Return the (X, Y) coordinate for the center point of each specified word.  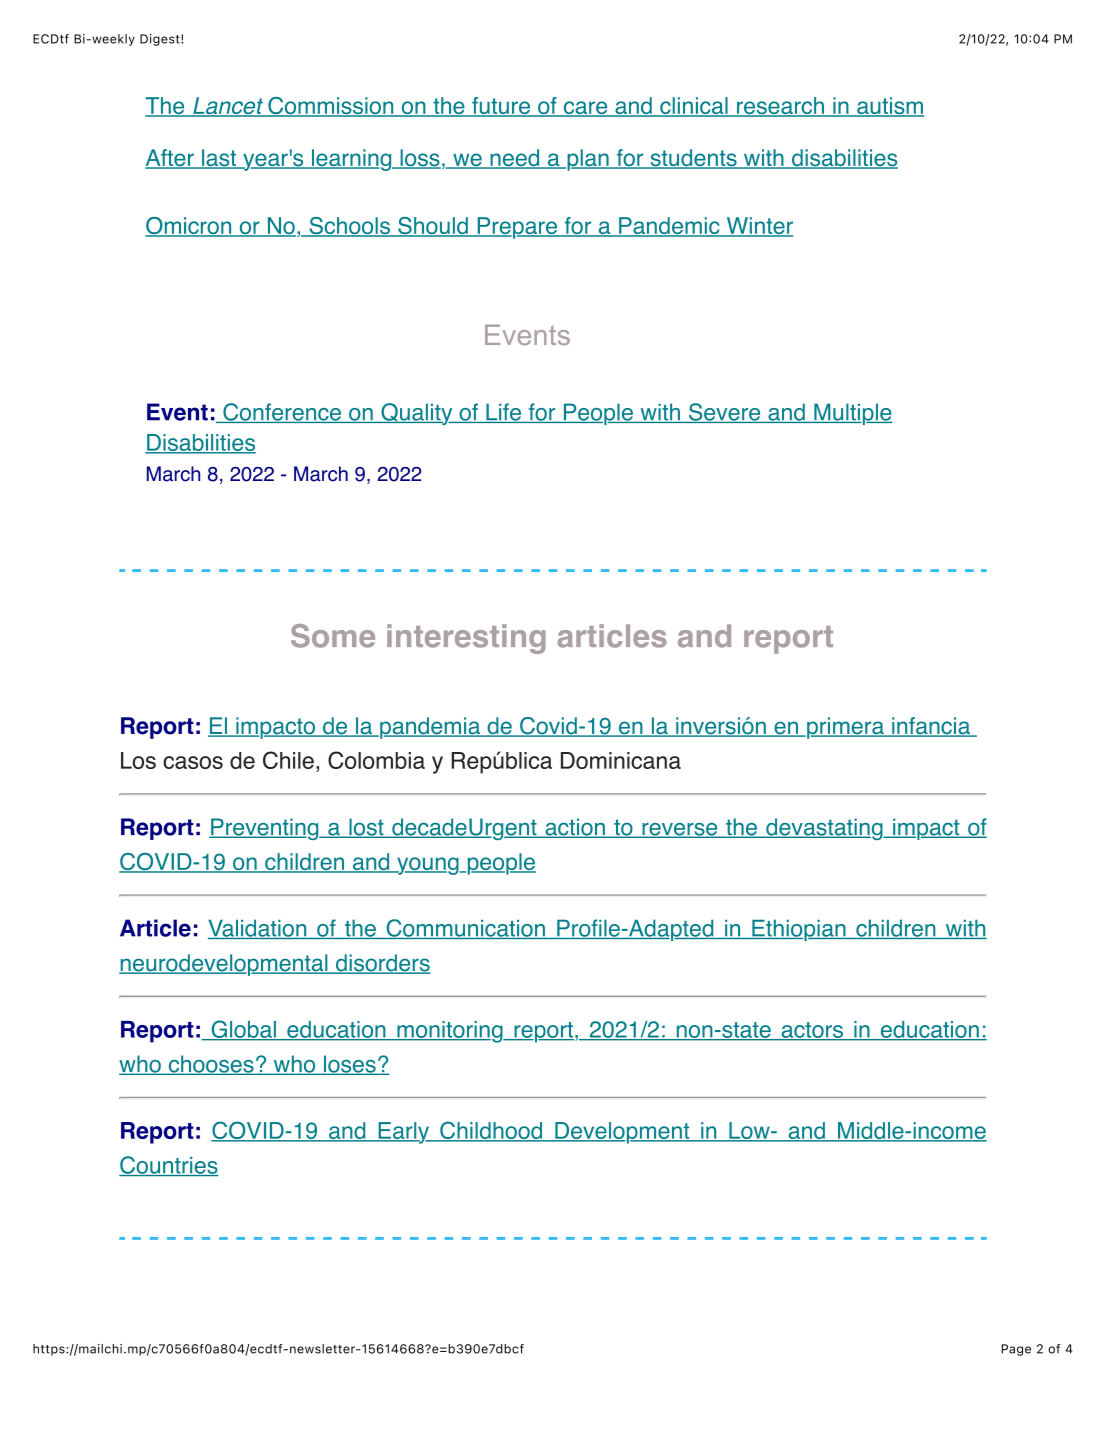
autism (890, 107)
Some (333, 636)
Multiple (852, 414)
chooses (211, 1065)
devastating (824, 829)
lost (366, 828)
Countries (168, 1166)
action (575, 828)
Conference (282, 413)
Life (504, 413)
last (219, 159)
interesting (466, 639)
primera (845, 728)
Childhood (491, 1131)
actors (812, 1031)
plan (588, 160)
